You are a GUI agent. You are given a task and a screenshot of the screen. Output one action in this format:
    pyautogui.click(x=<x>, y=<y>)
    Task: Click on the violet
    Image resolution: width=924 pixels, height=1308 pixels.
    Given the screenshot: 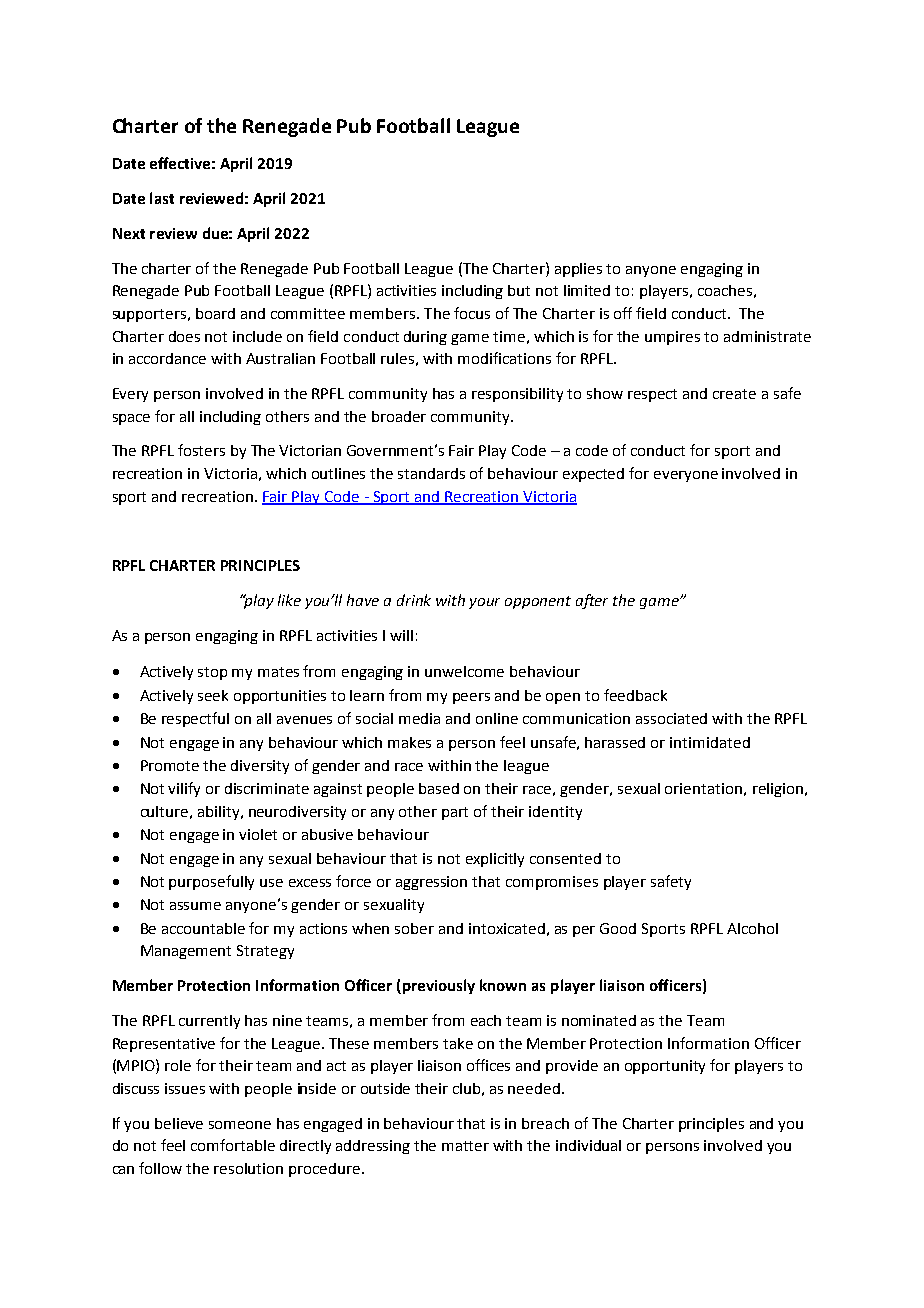 What is the action you would take?
    pyautogui.click(x=258, y=834)
